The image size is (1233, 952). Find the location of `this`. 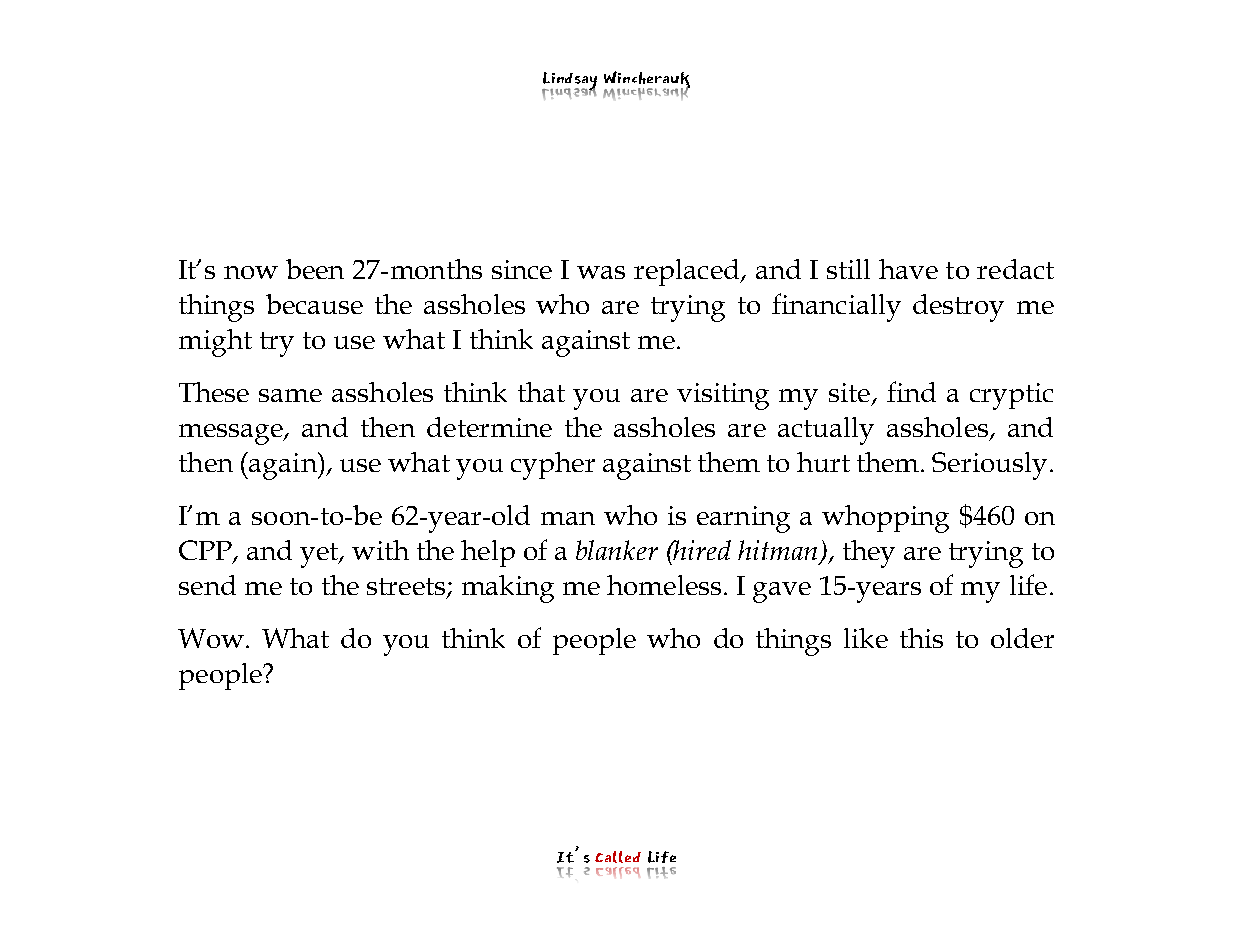

this is located at coordinates (921, 638).
